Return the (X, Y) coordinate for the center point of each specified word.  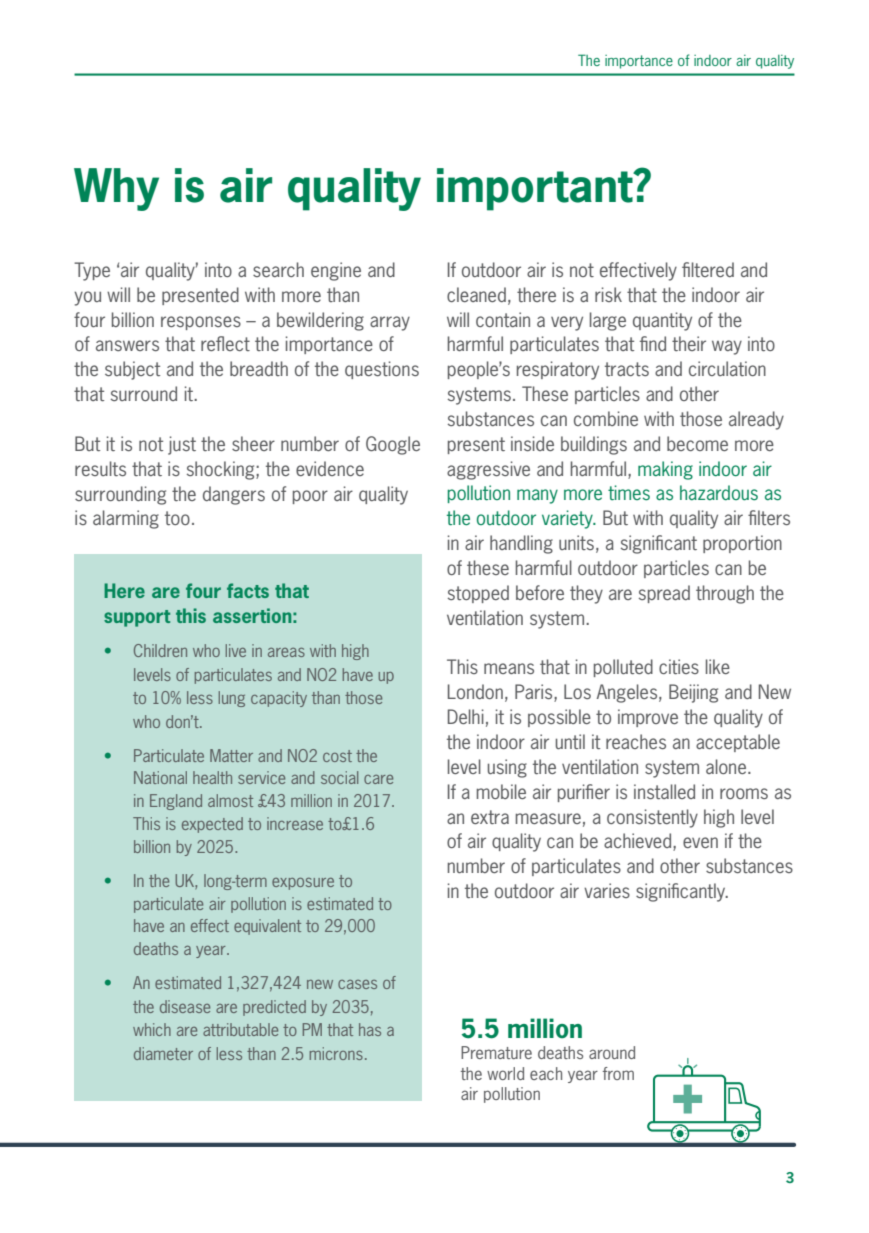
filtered (708, 269)
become (697, 443)
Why (116, 189)
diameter (163, 1053)
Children (160, 650)
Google (393, 445)
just (182, 445)
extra (490, 817)
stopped (478, 594)
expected (212, 825)
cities (679, 666)
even (700, 842)
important (536, 189)
